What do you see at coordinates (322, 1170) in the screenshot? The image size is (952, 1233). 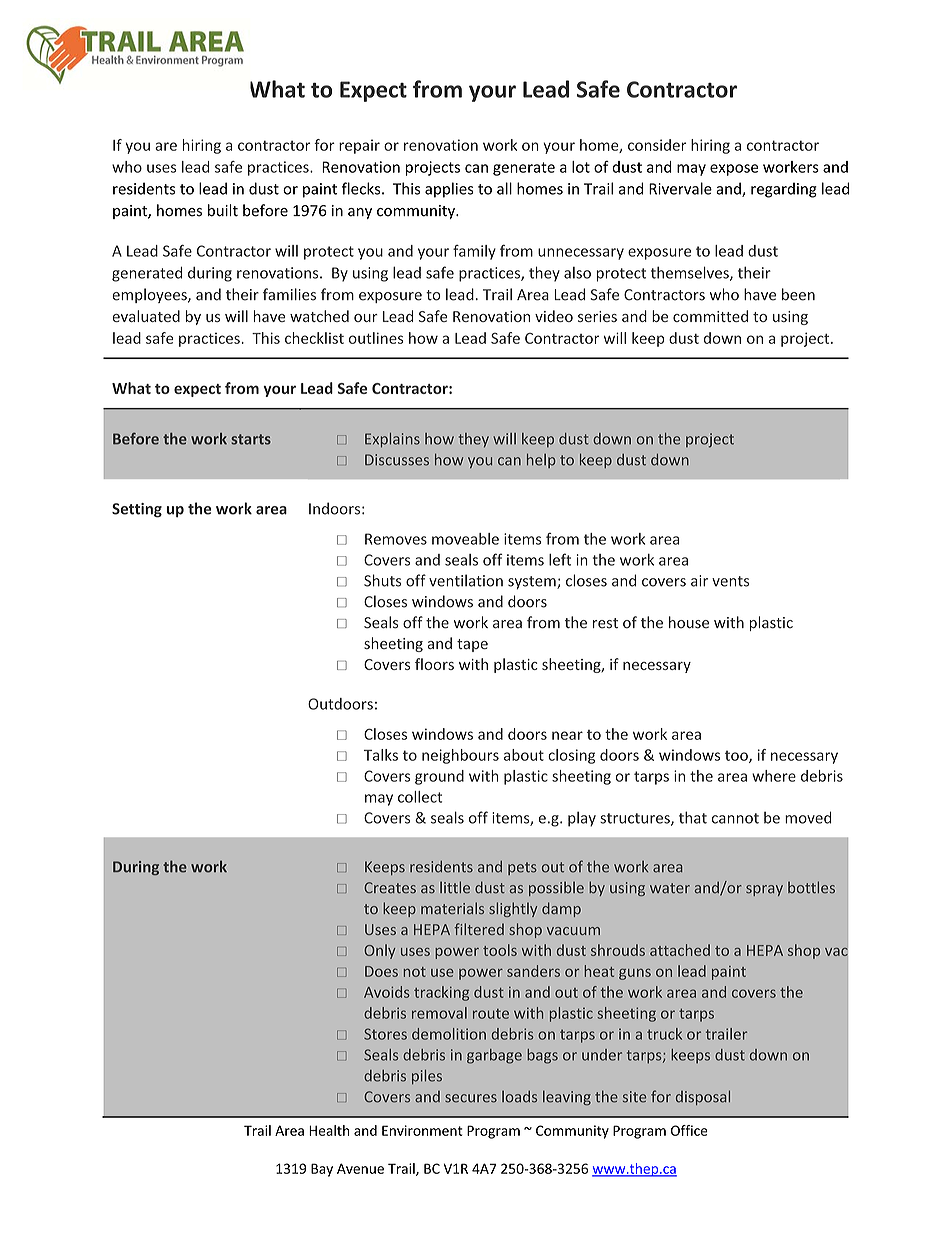 I see `Bay` at bounding box center [322, 1170].
